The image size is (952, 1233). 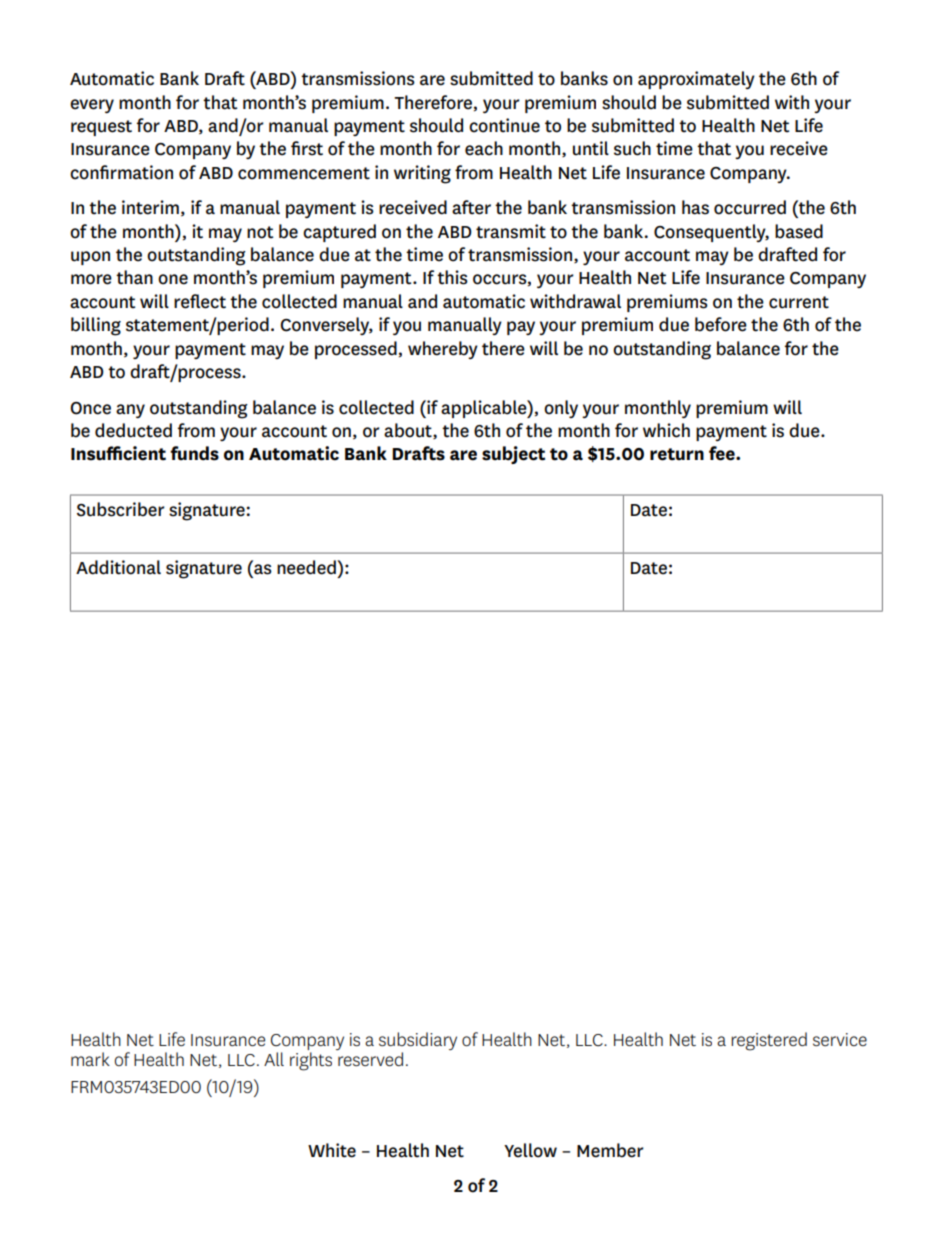 I want to click on continue, so click(x=504, y=125).
